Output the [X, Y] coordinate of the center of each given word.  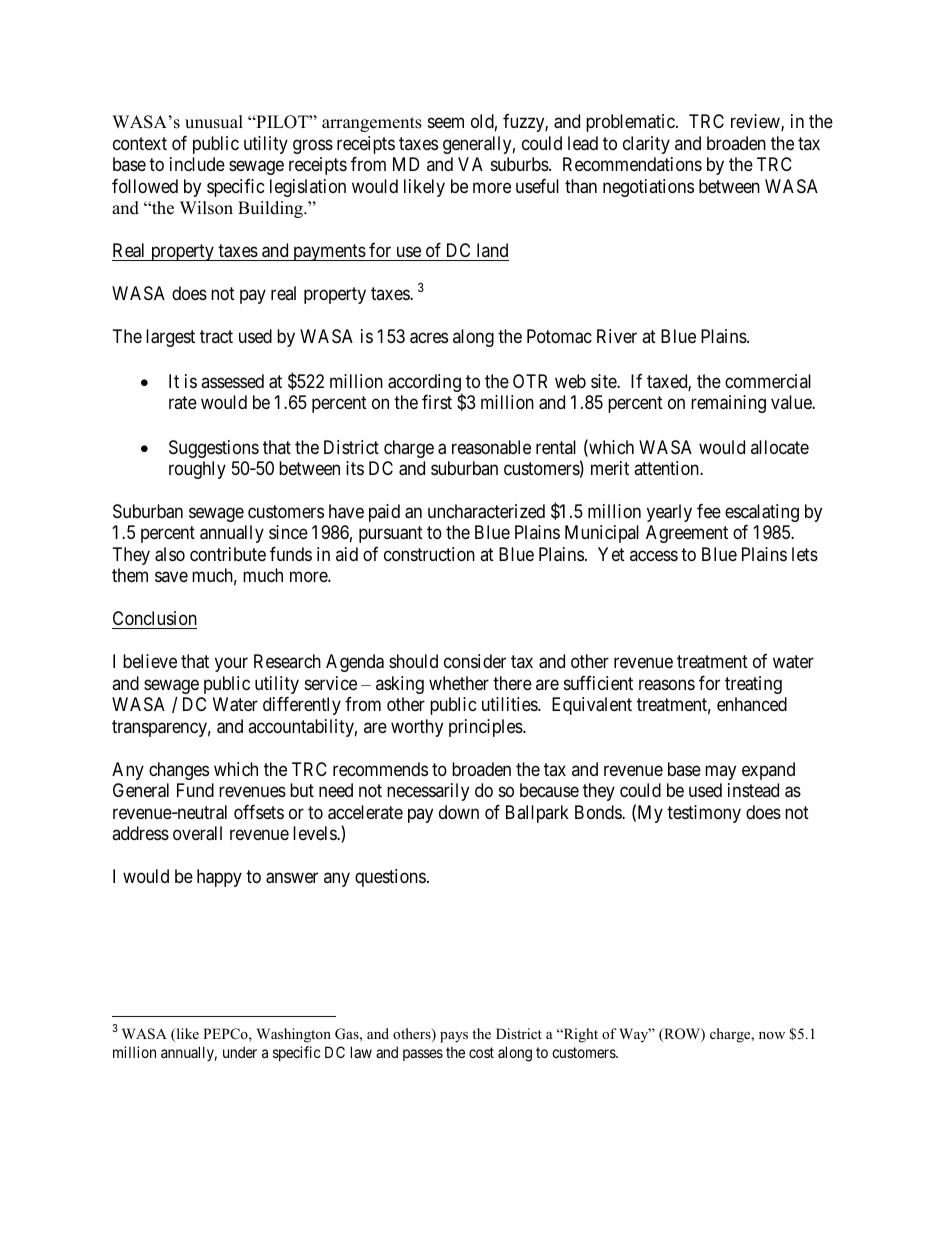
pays [454, 1037]
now [772, 1035]
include [197, 164]
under [240, 1052]
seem [446, 123]
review [756, 122]
